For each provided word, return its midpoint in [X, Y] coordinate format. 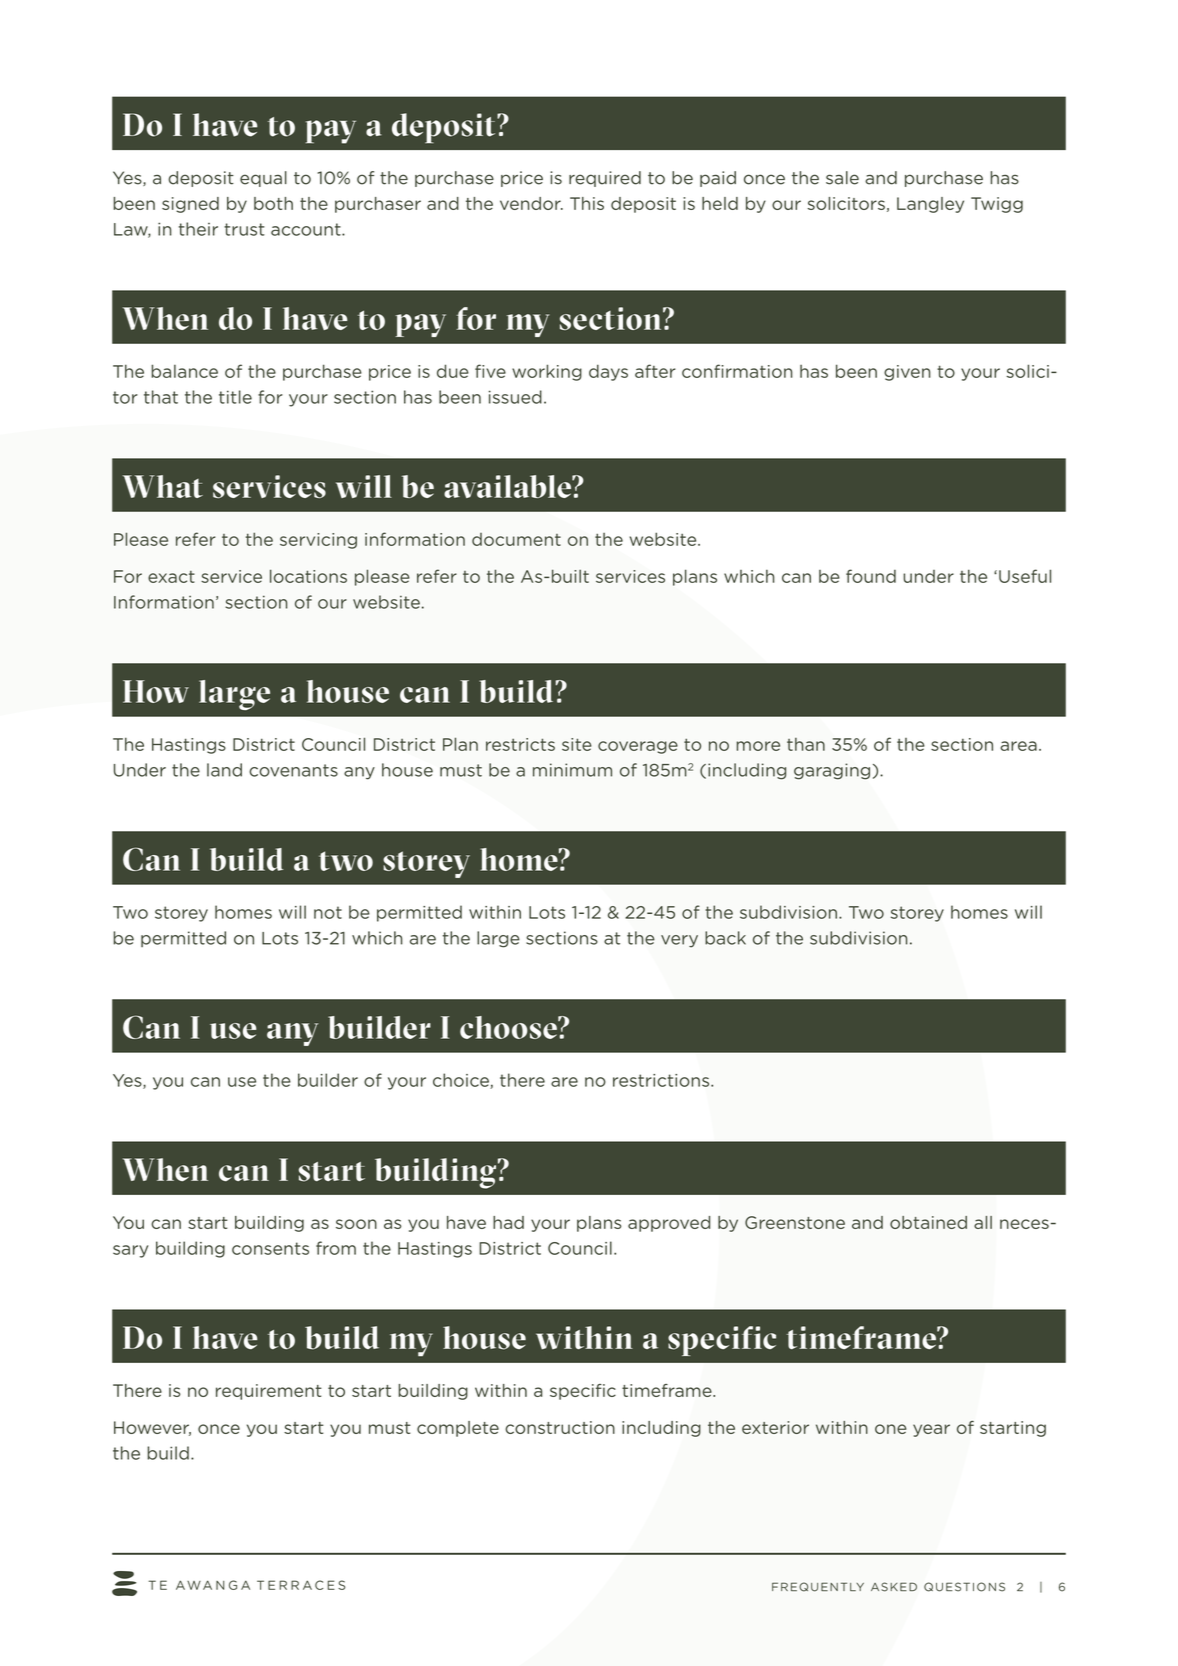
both [273, 203]
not [328, 912]
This [587, 203]
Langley [930, 205]
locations [308, 576]
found [871, 576]
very [679, 941]
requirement [269, 1392]
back [725, 938]
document [516, 539]
